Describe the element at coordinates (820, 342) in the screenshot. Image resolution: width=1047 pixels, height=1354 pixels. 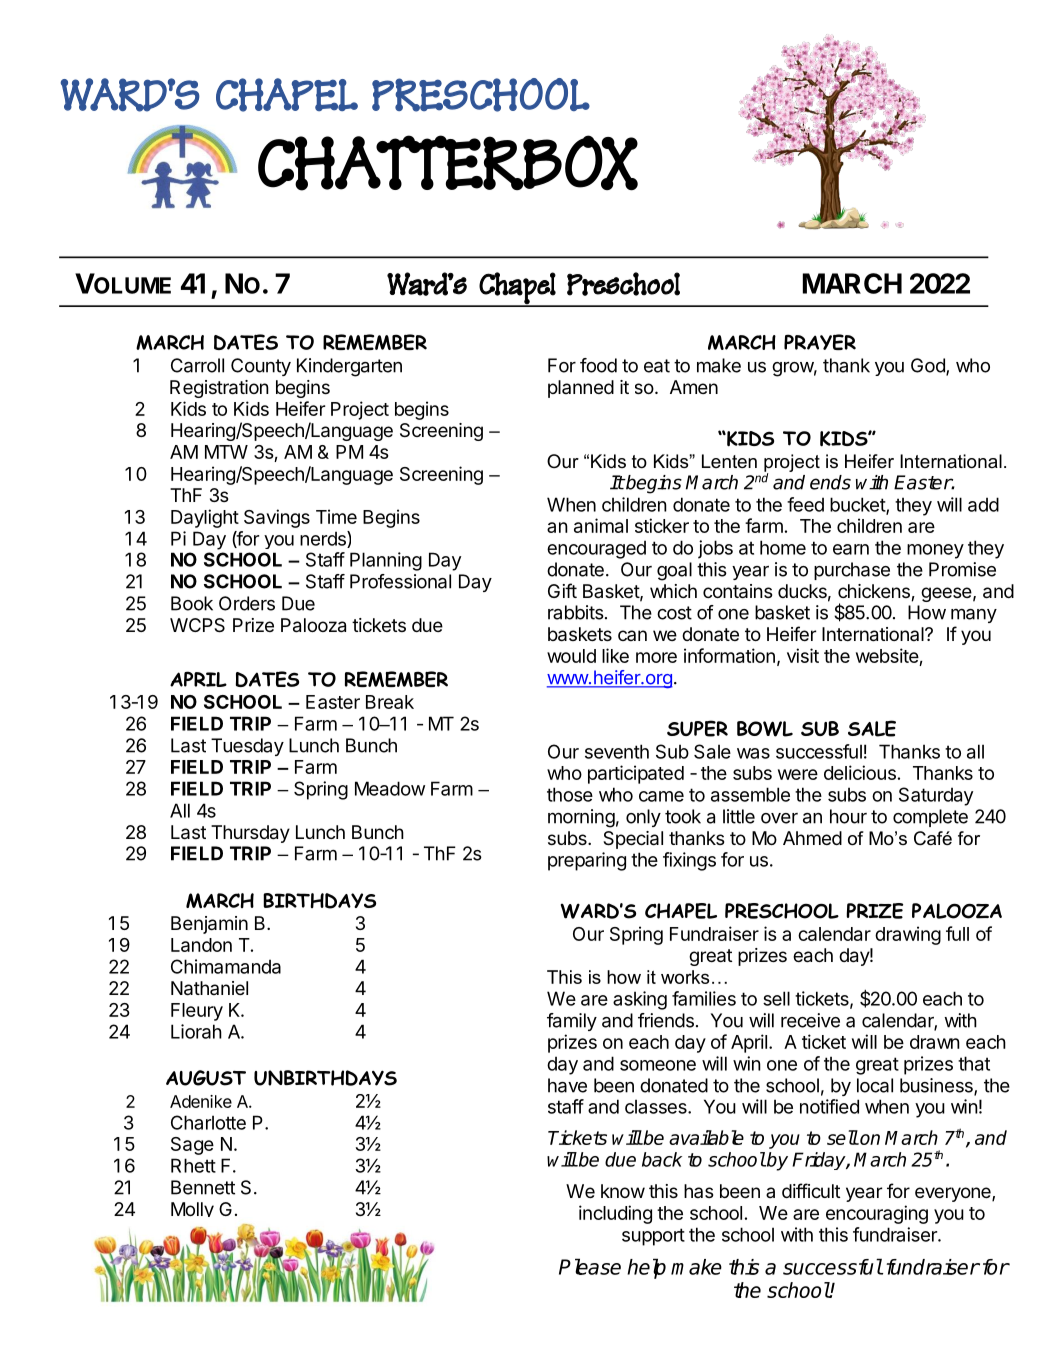
I see `PRAYER` at that location.
